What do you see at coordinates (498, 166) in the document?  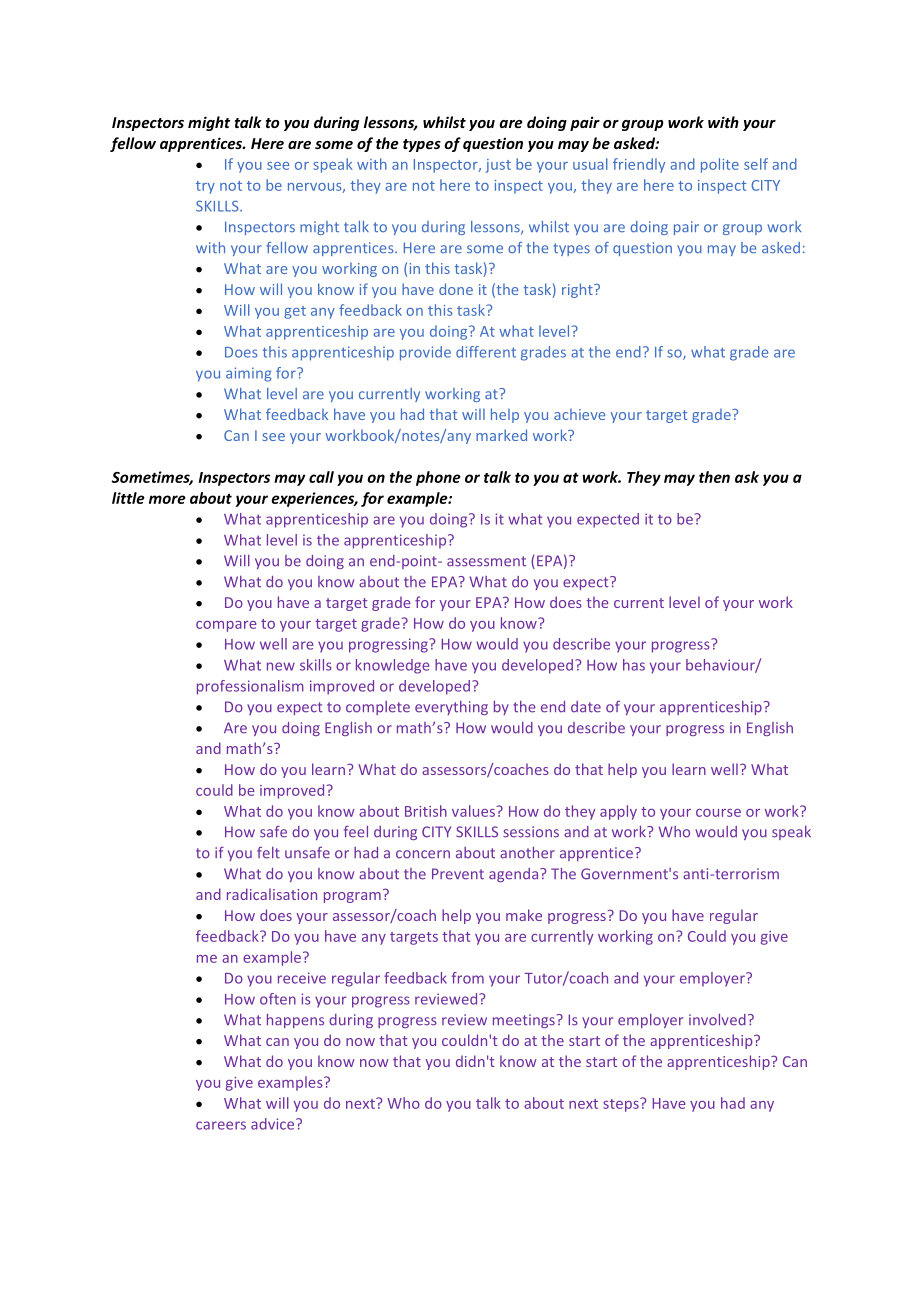 I see `just` at bounding box center [498, 166].
